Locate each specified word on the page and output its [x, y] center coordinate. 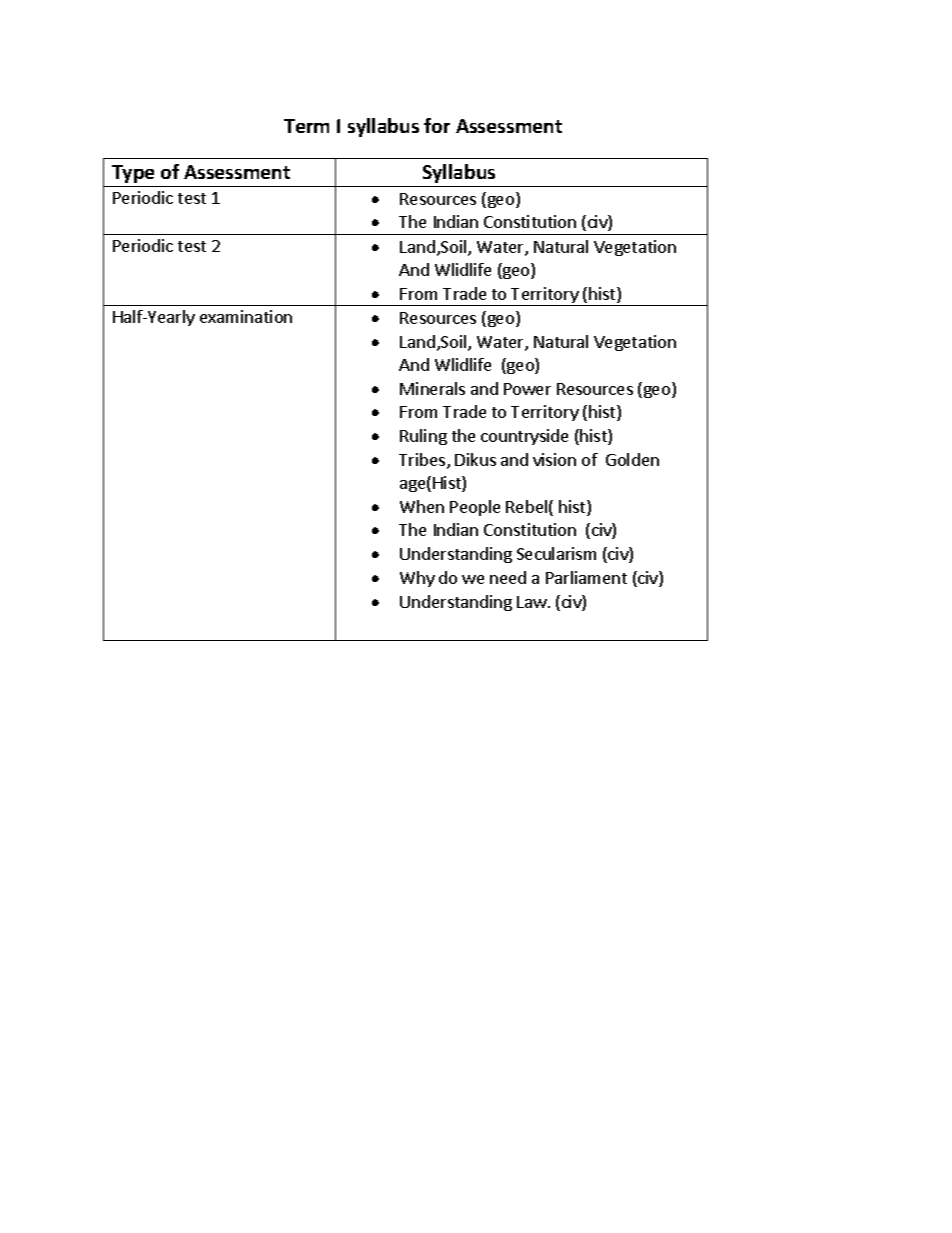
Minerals [432, 388]
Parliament [586, 577]
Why [417, 579]
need [508, 577]
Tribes [423, 461]
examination [246, 316]
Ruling [423, 437]
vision [554, 459]
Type [133, 174]
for [437, 125]
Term [306, 126]
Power [527, 389]
